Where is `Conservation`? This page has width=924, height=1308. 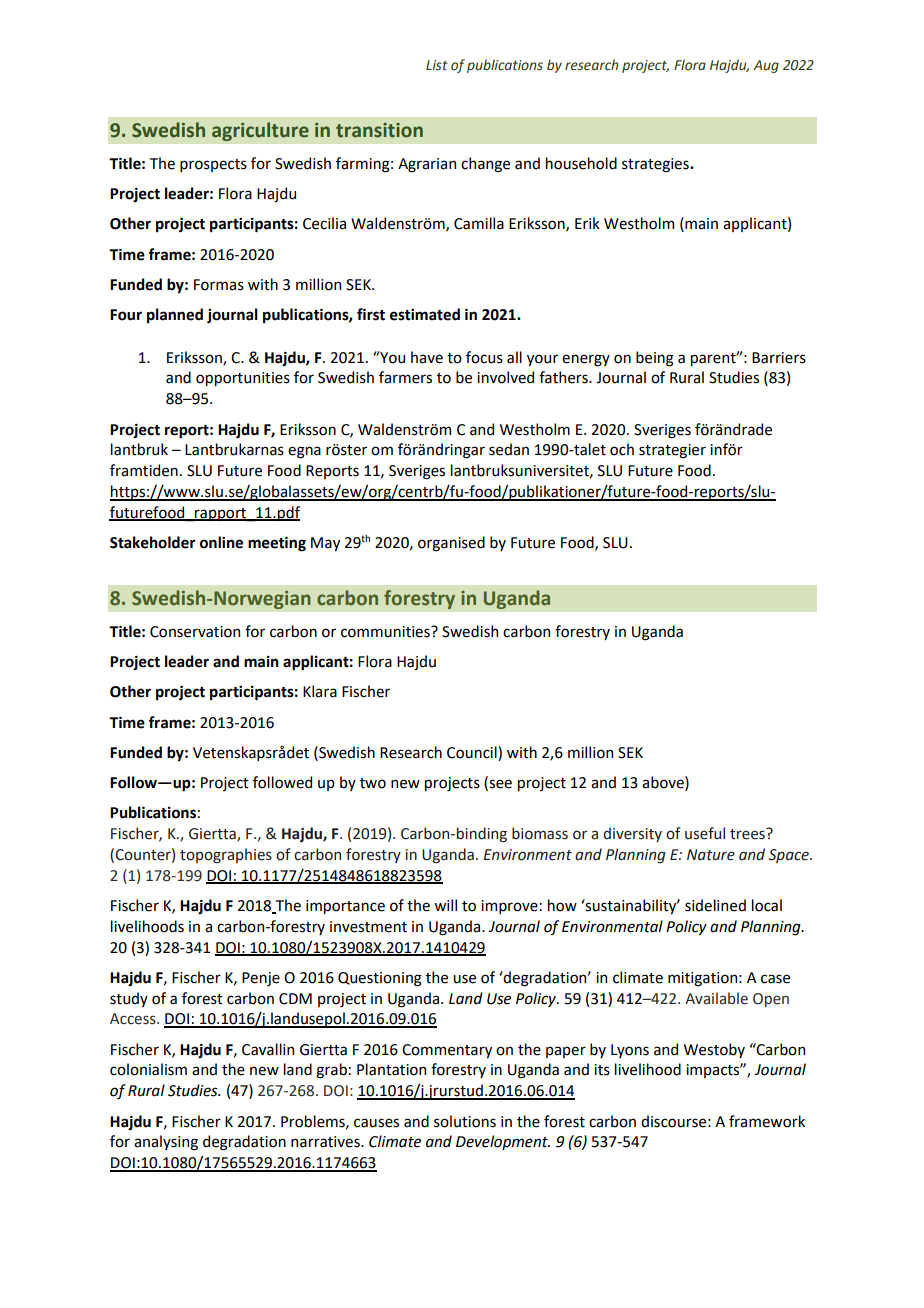 Conservation is located at coordinates (195, 632).
